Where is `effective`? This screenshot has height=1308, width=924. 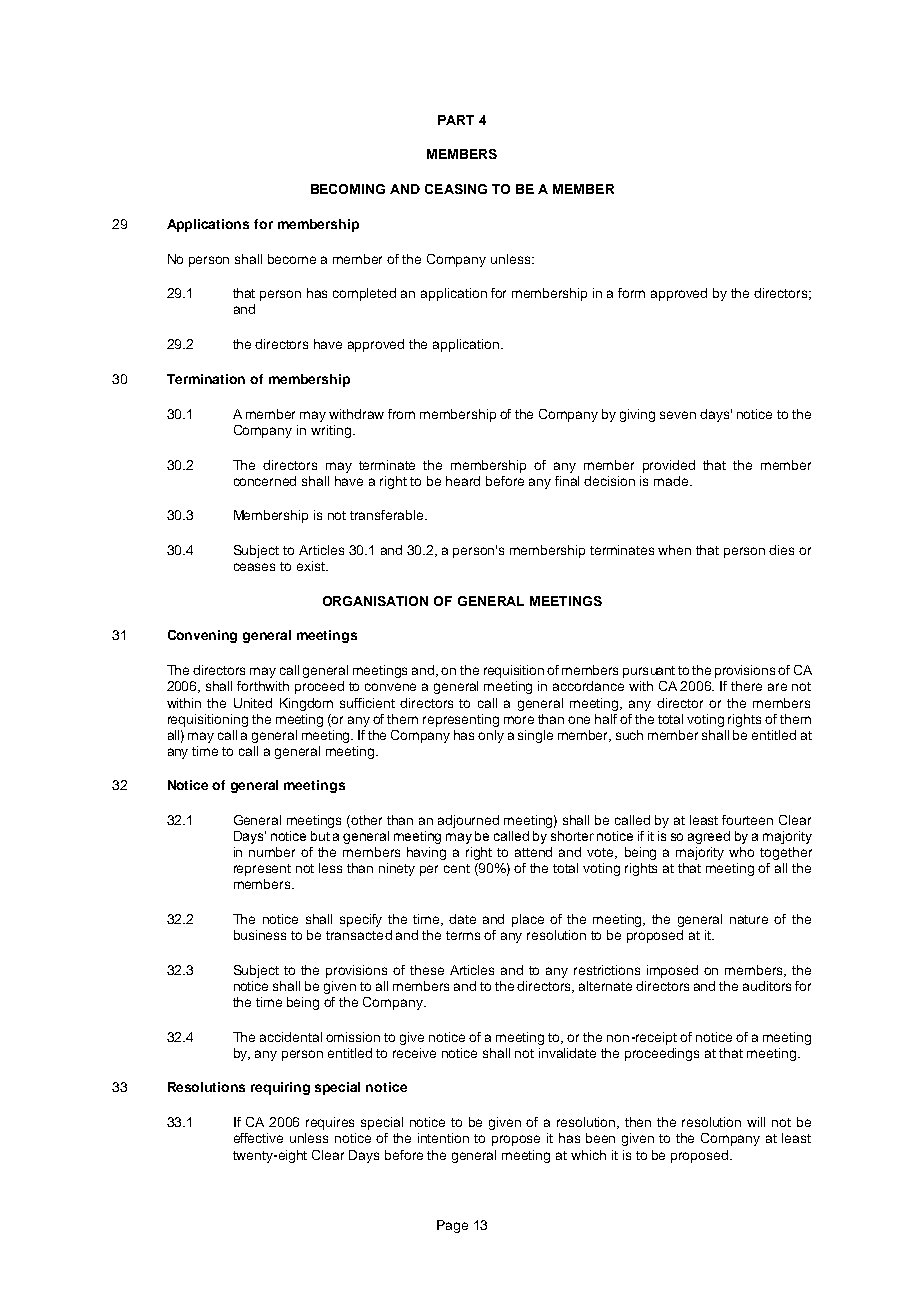 effective is located at coordinates (258, 1138).
